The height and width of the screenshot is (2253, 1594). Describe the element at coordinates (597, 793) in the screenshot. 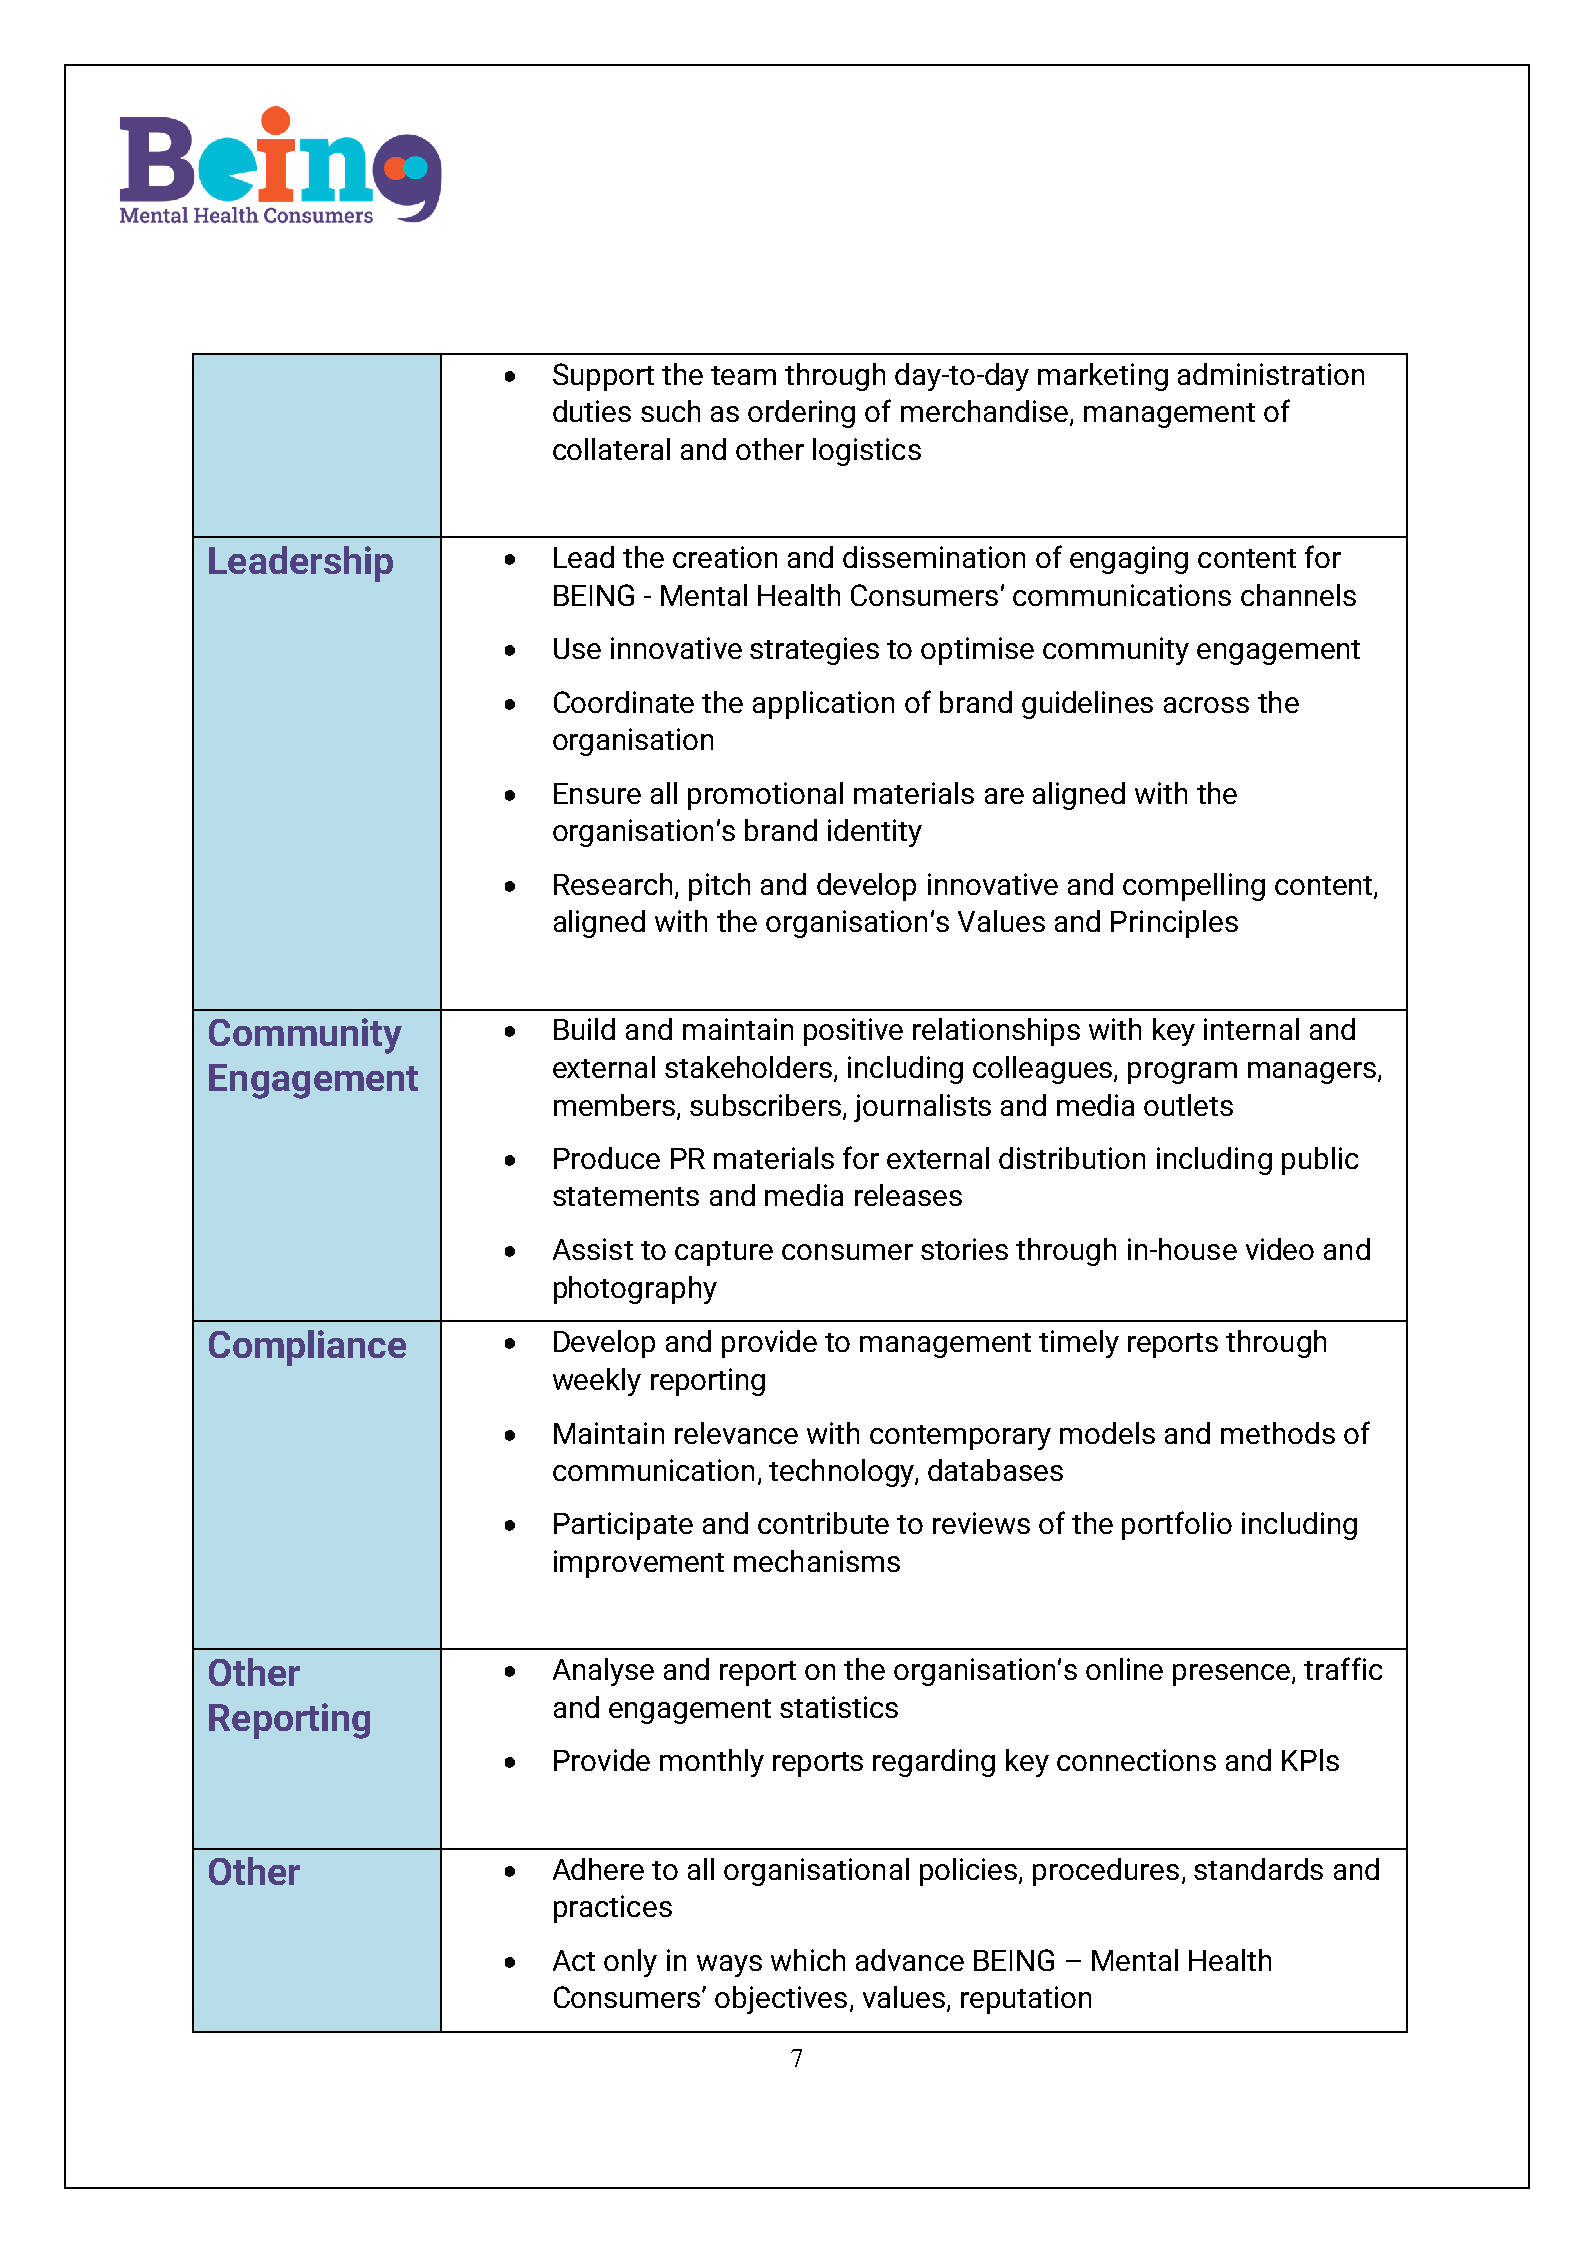

I see `Ensure` at that location.
